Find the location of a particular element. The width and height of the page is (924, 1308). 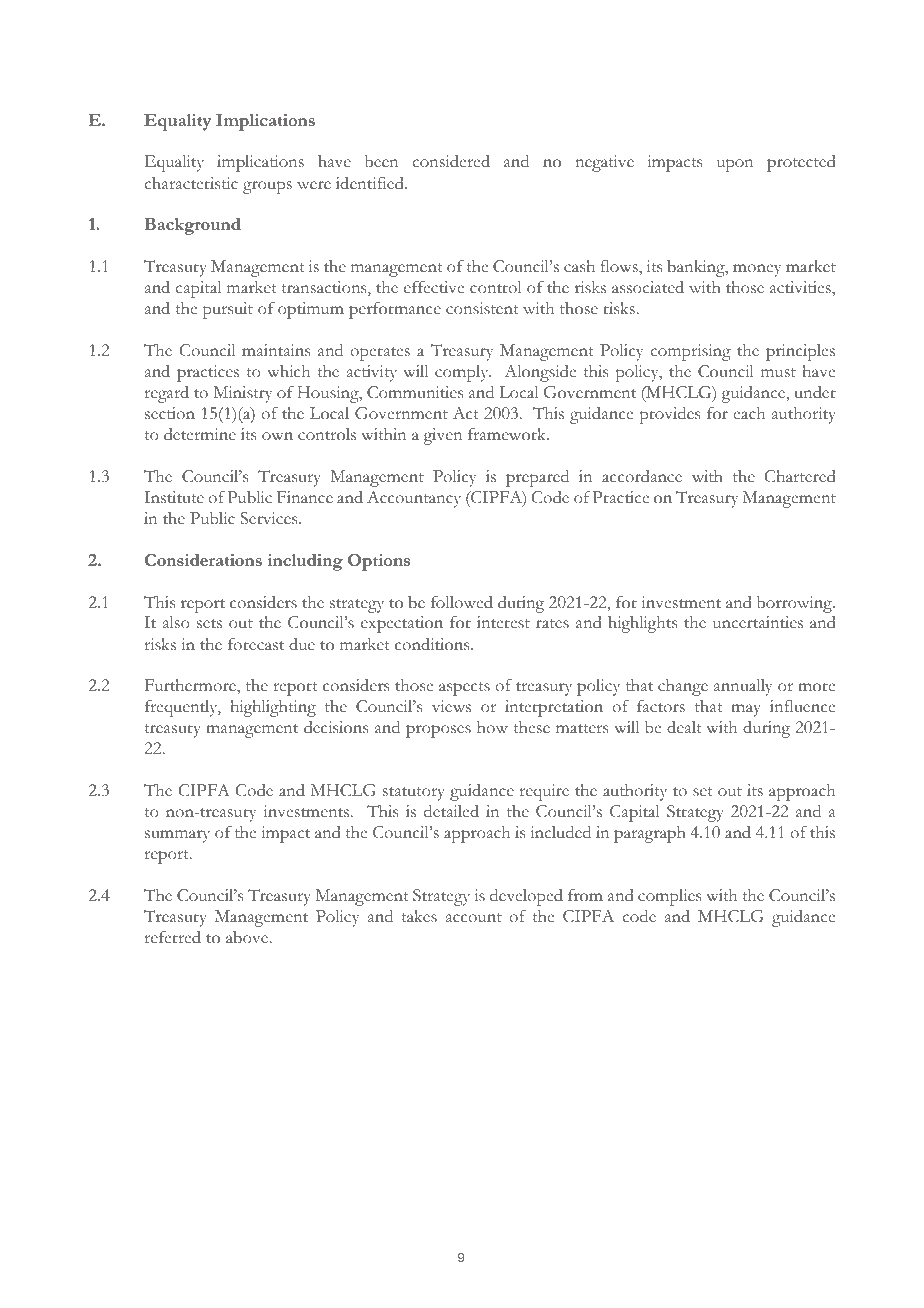

annually is located at coordinates (743, 687).
